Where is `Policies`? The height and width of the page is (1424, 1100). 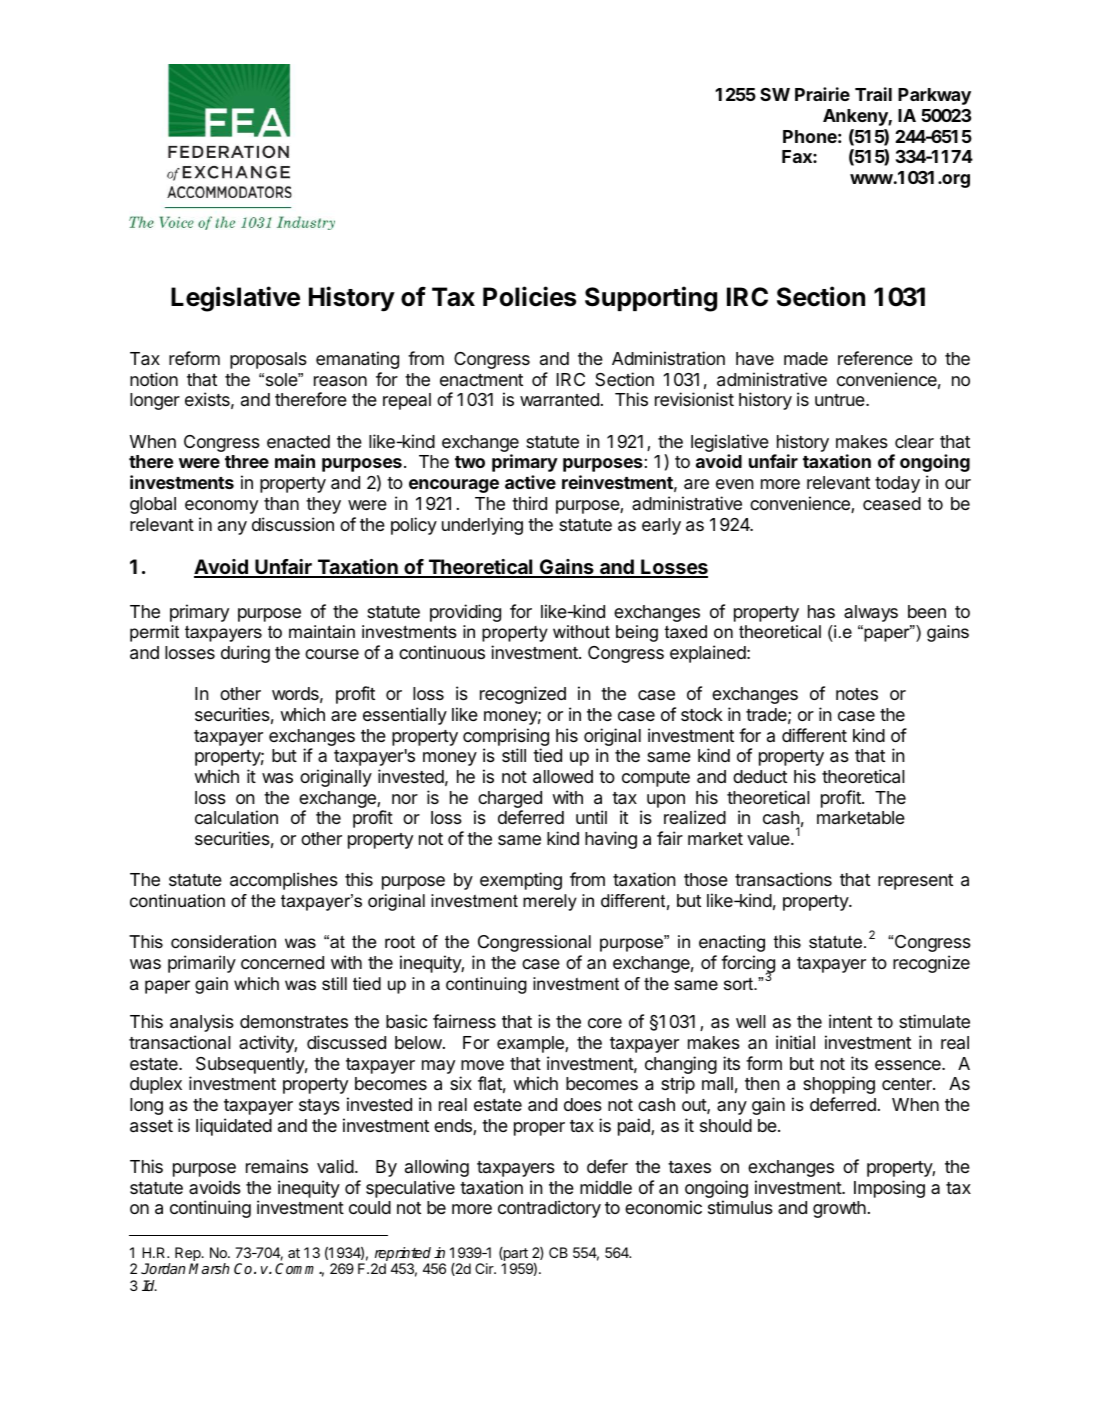
Policies is located at coordinates (529, 296).
